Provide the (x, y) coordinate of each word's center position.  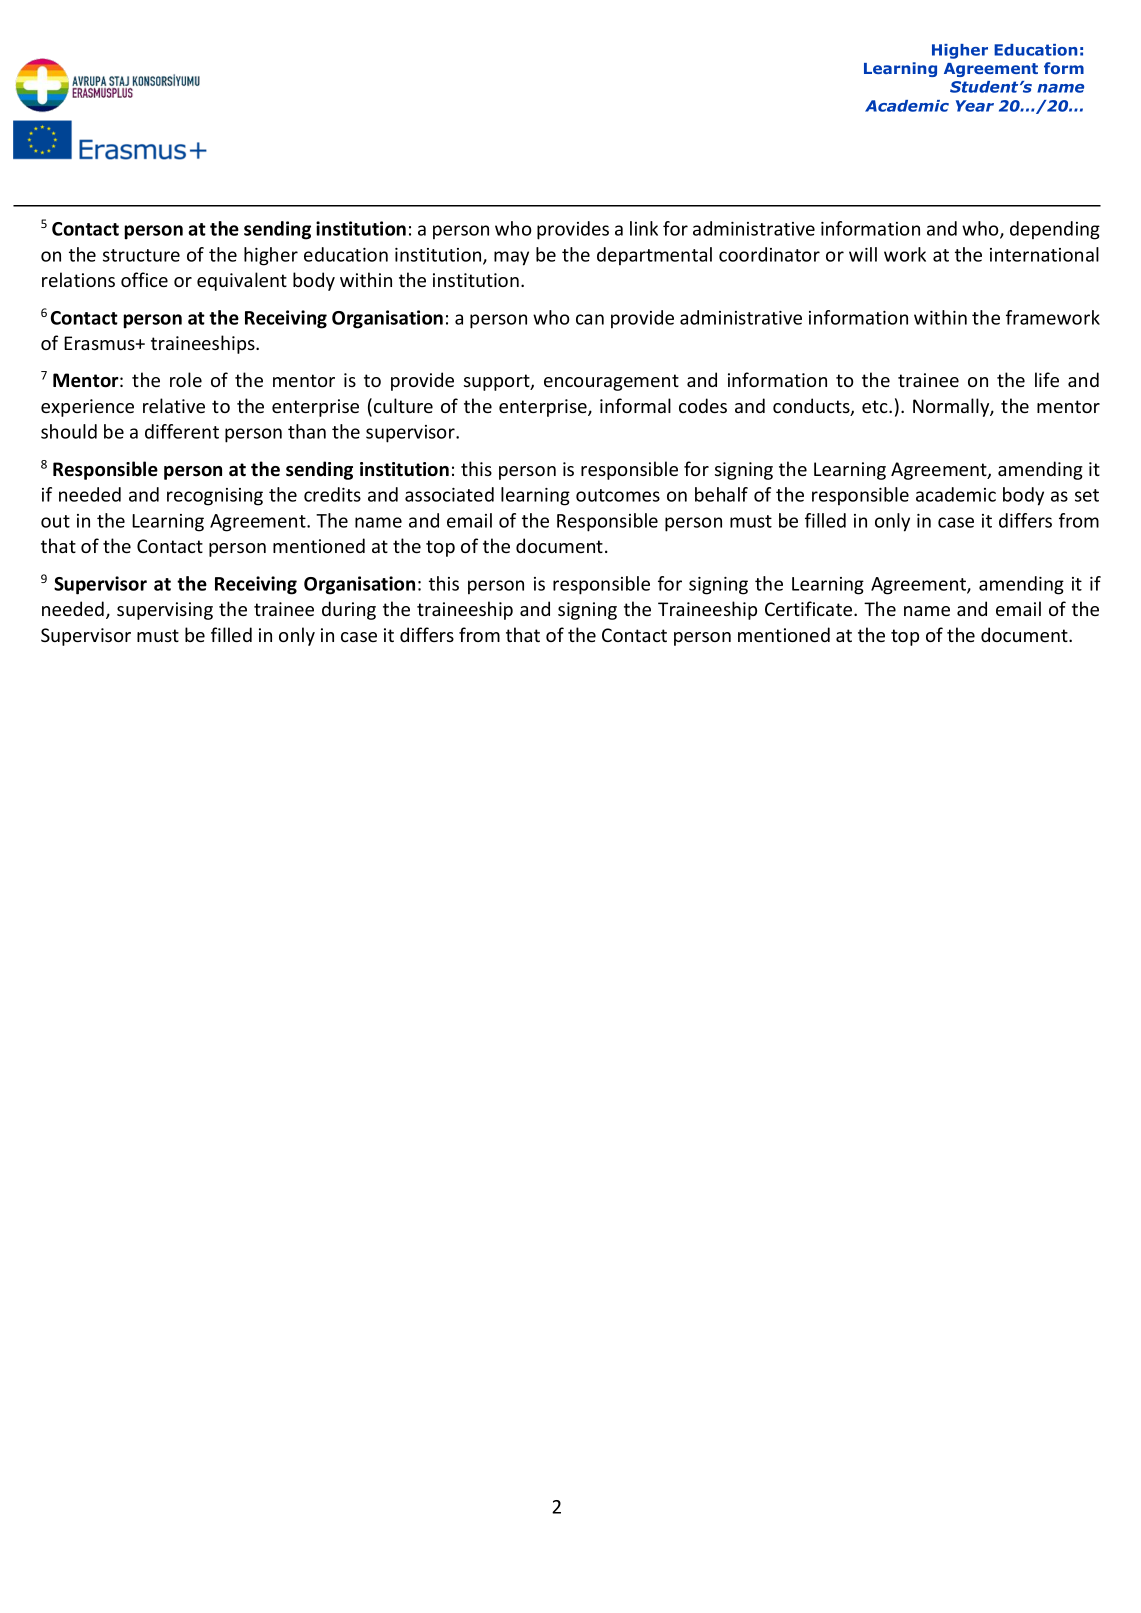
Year (975, 106)
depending (1055, 230)
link (644, 228)
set (1087, 495)
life (1047, 379)
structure (141, 255)
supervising (165, 611)
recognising (215, 497)
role (186, 379)
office (144, 279)
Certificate (810, 608)
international (1044, 254)
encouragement (611, 382)
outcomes (618, 495)
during (349, 610)
